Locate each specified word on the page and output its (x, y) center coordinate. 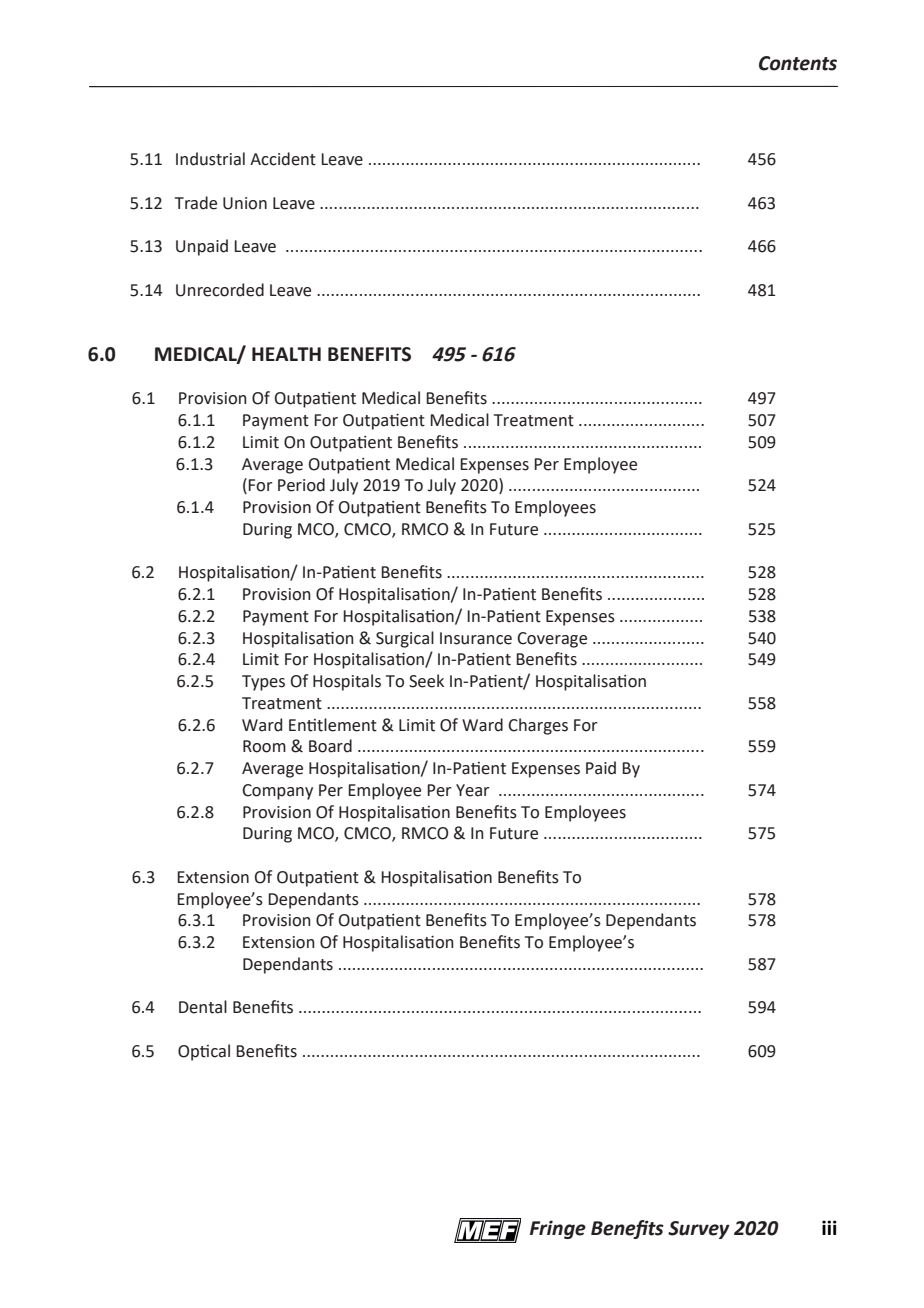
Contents (798, 63)
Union (245, 203)
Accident (283, 159)
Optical (204, 1052)
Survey (699, 1230)
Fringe (558, 1229)
